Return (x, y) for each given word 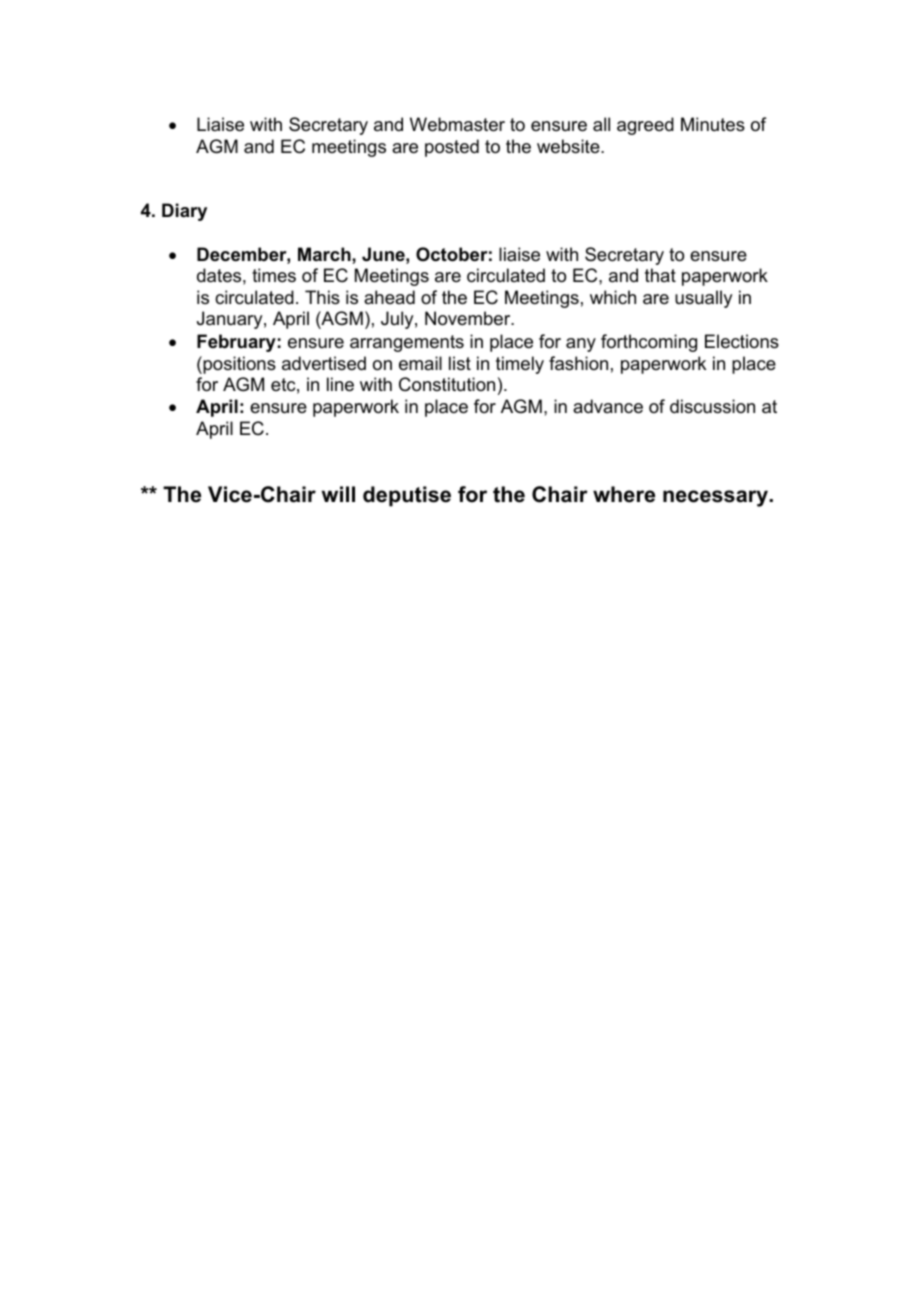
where (624, 494)
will (338, 494)
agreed (645, 126)
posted (452, 148)
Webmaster (457, 124)
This (322, 297)
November (469, 318)
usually (703, 299)
